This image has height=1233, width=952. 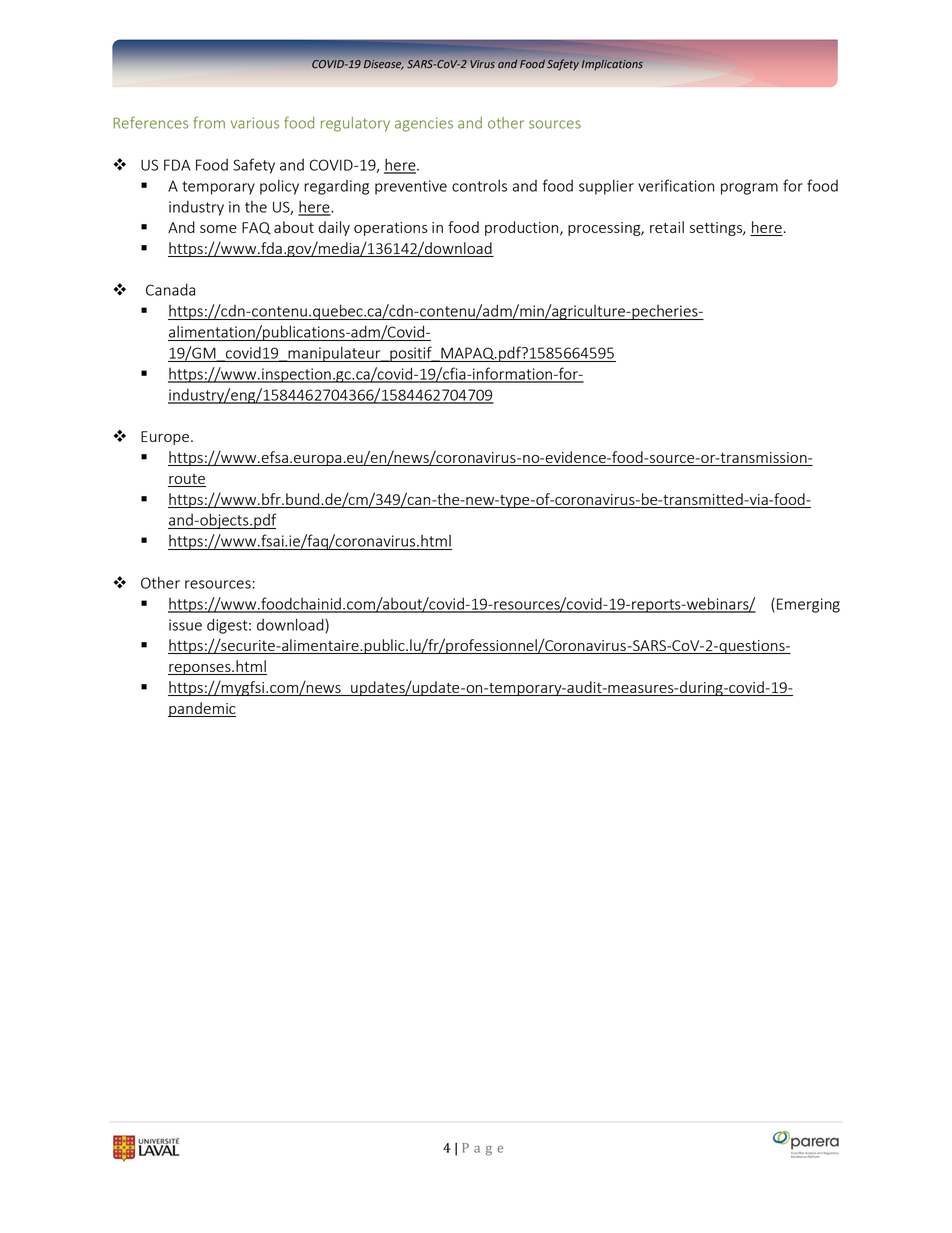 I want to click on retail, so click(x=667, y=227).
